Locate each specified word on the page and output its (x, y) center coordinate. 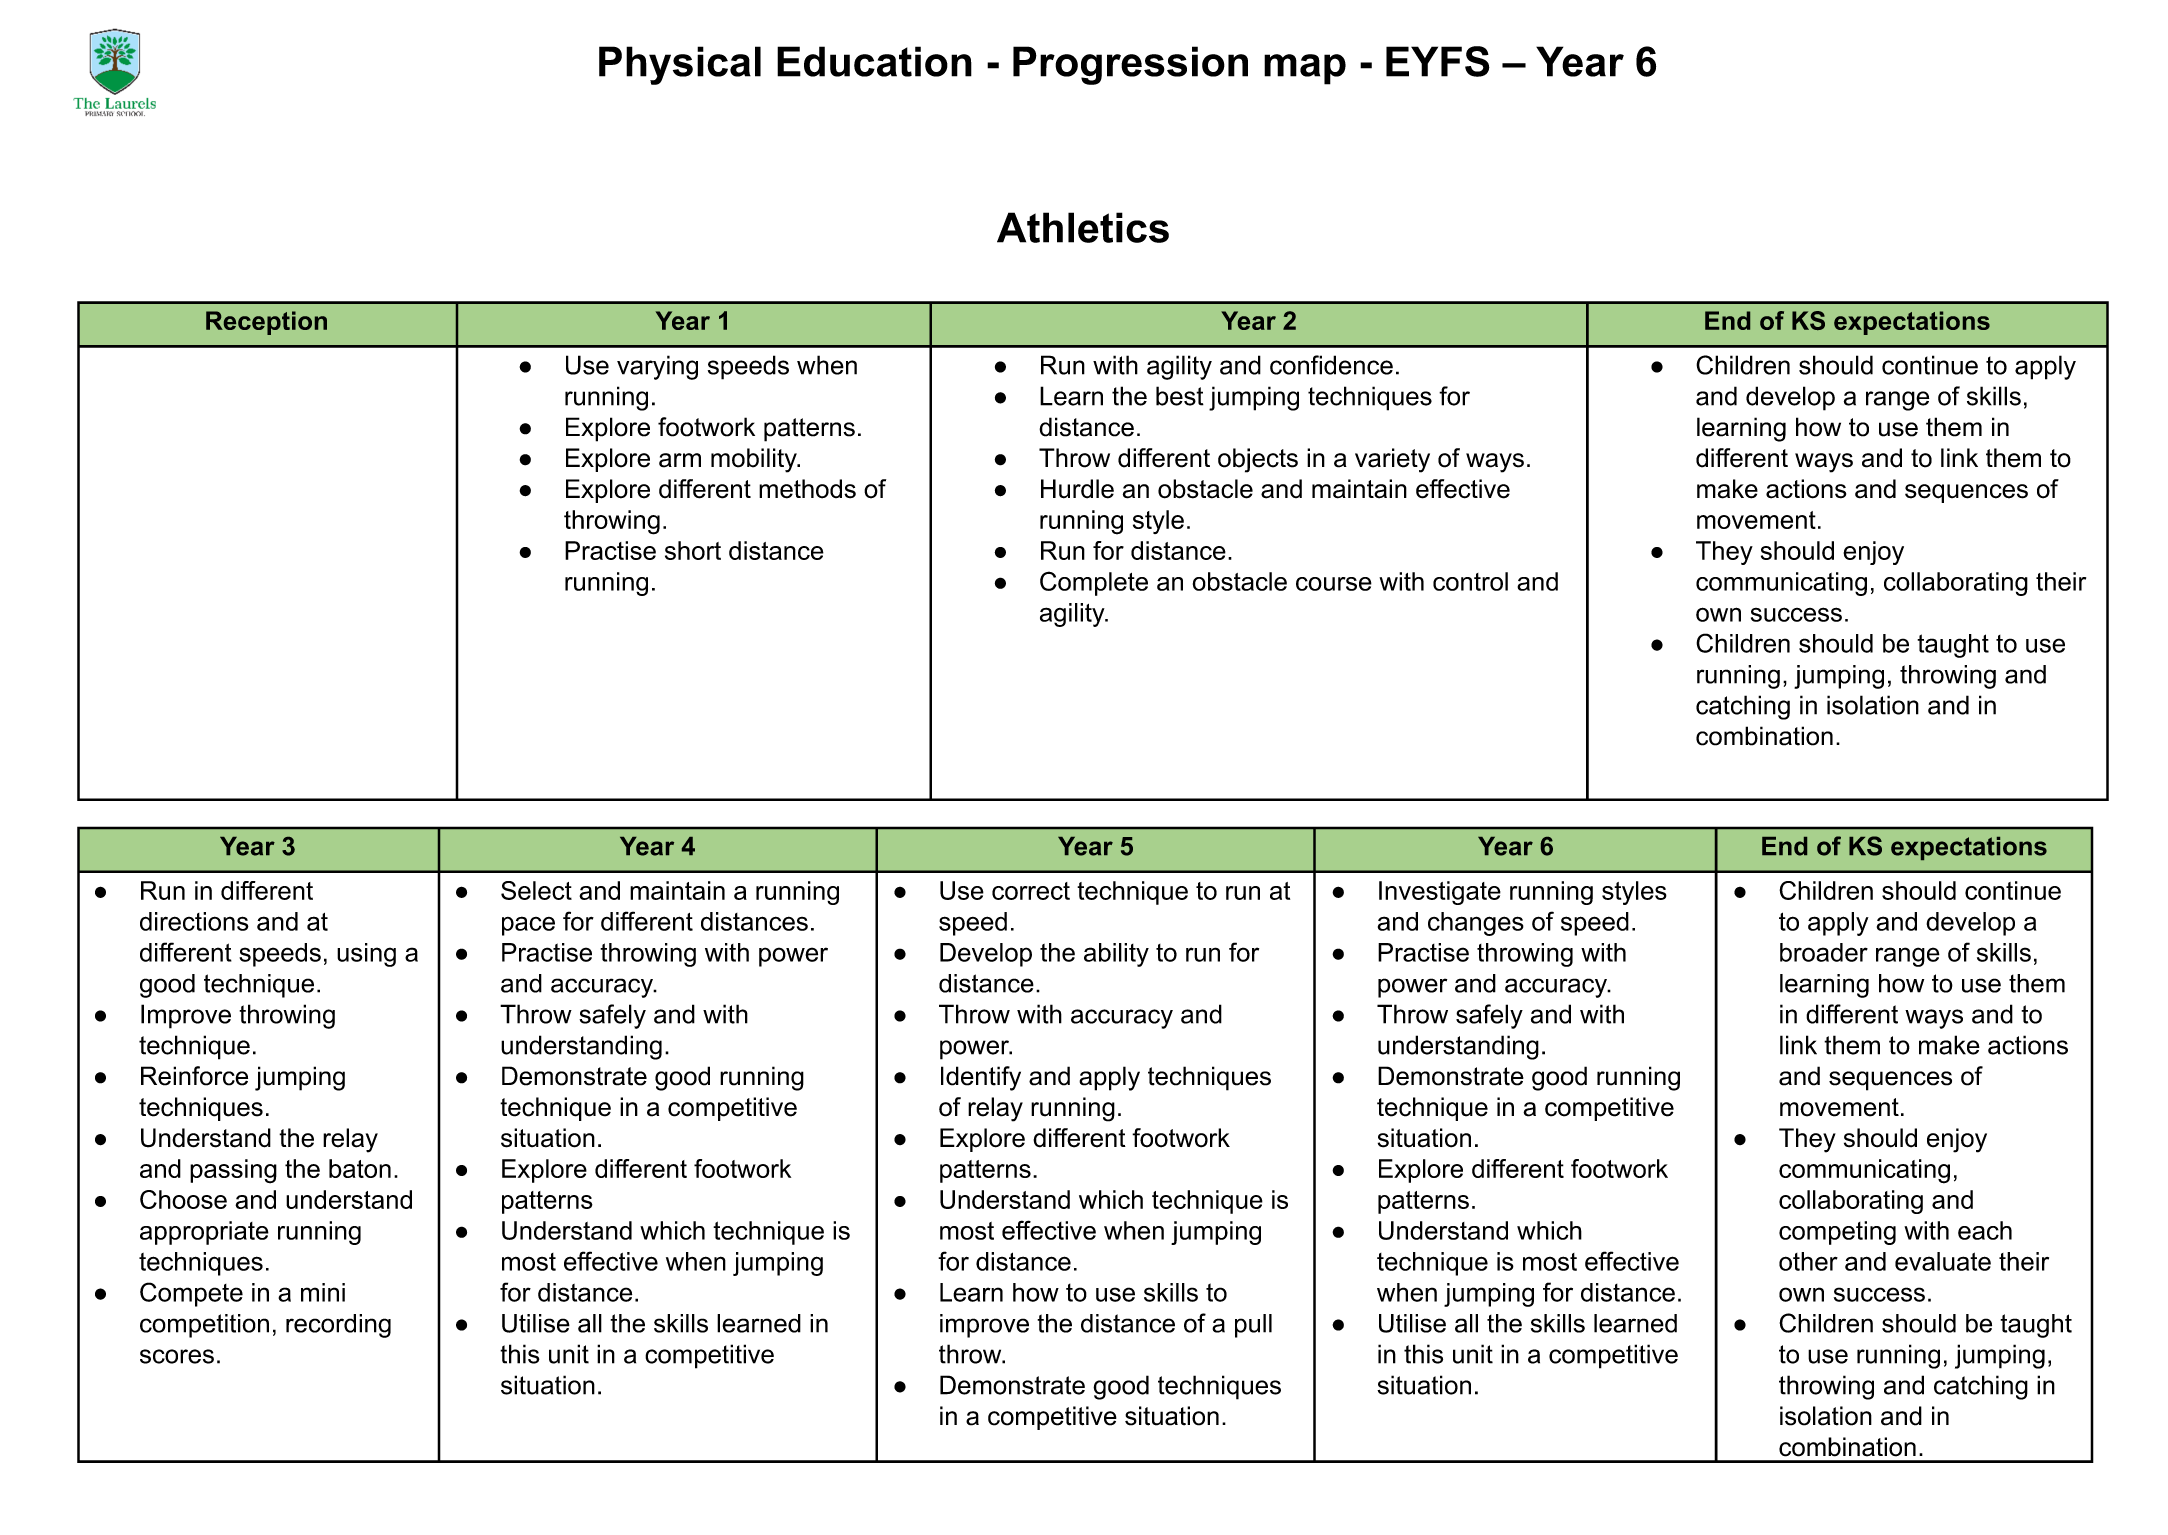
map (1305, 69)
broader (1824, 952)
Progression (1130, 65)
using (366, 955)
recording (338, 1326)
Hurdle (1077, 489)
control (1470, 581)
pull (1253, 1326)
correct (1031, 891)
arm (680, 460)
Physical (680, 65)
